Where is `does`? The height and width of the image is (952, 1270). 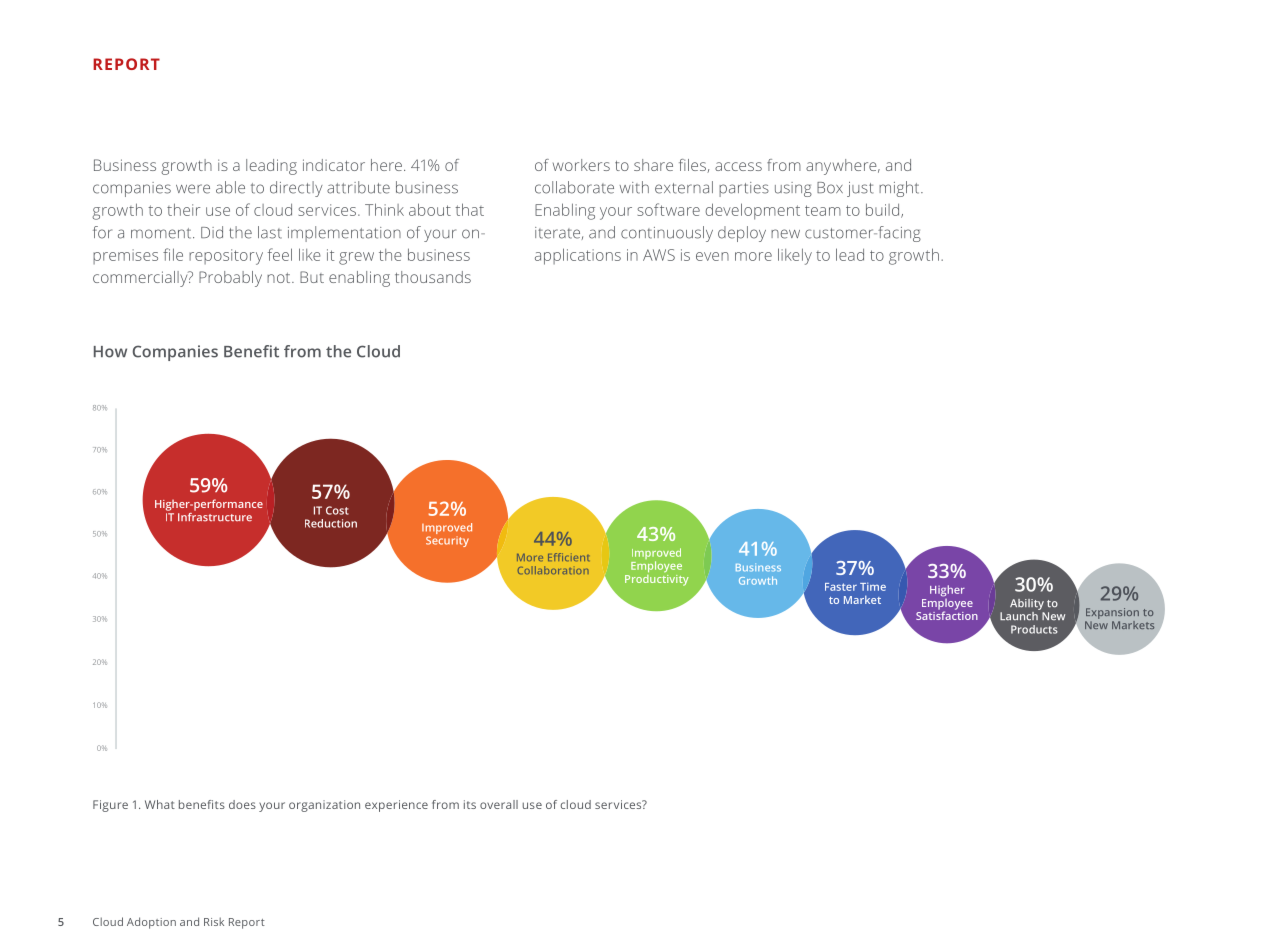 does is located at coordinates (242, 804).
